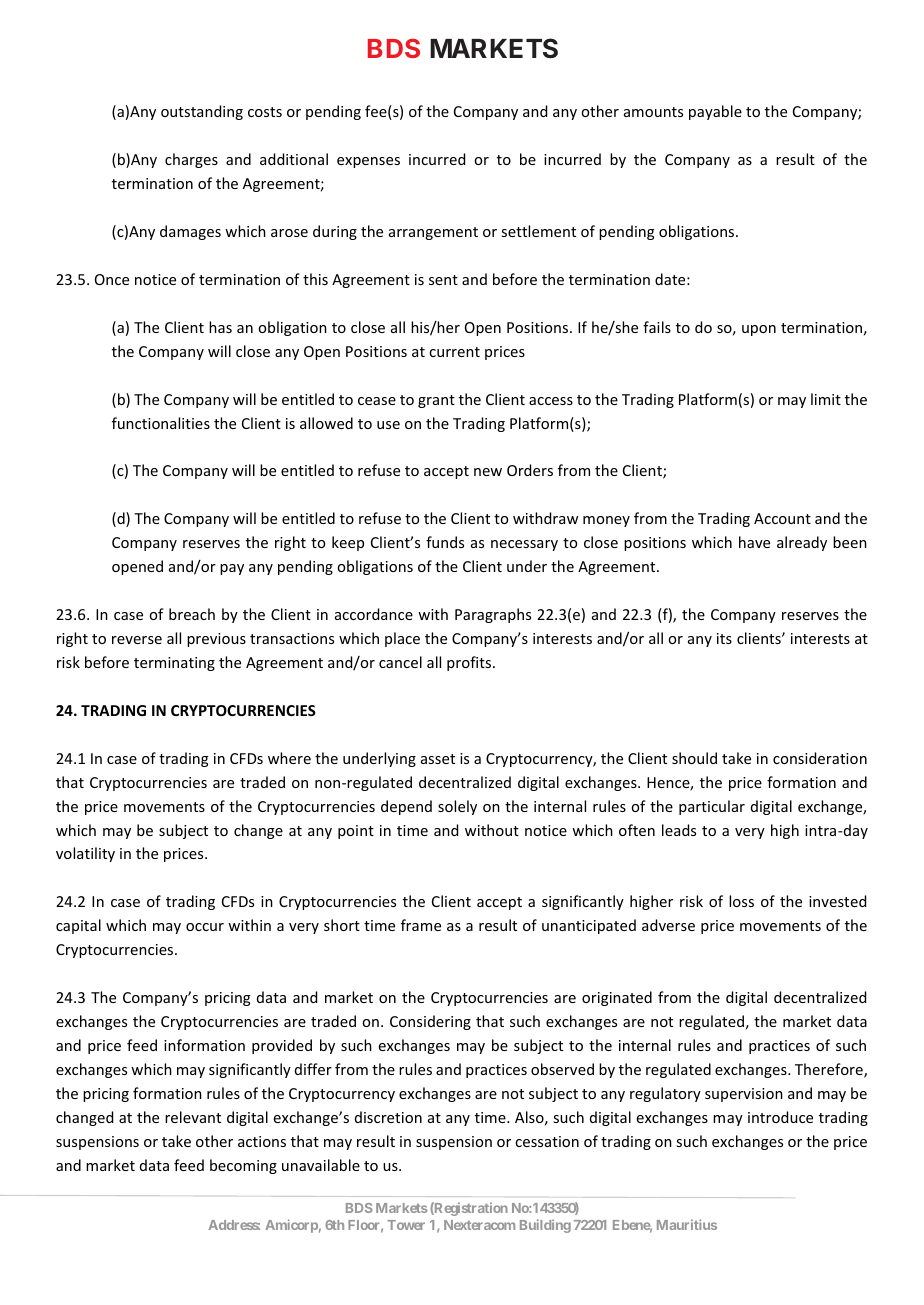 The height and width of the screenshot is (1305, 924). What do you see at coordinates (243, 1166) in the screenshot?
I see `becoming` at bounding box center [243, 1166].
